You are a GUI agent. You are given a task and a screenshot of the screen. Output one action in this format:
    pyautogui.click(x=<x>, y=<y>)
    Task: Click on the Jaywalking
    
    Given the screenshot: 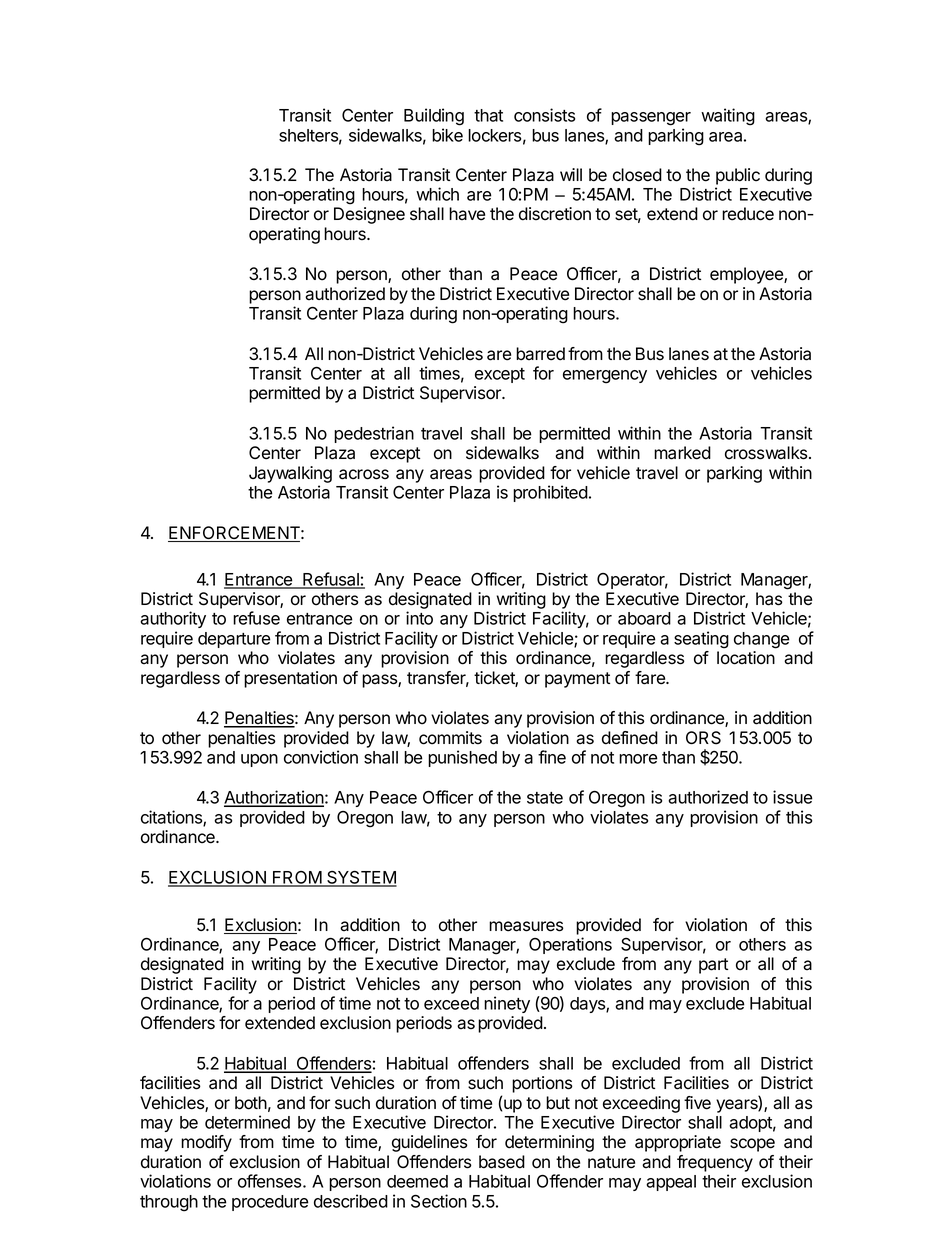 What is the action you would take?
    pyautogui.click(x=290, y=474)
